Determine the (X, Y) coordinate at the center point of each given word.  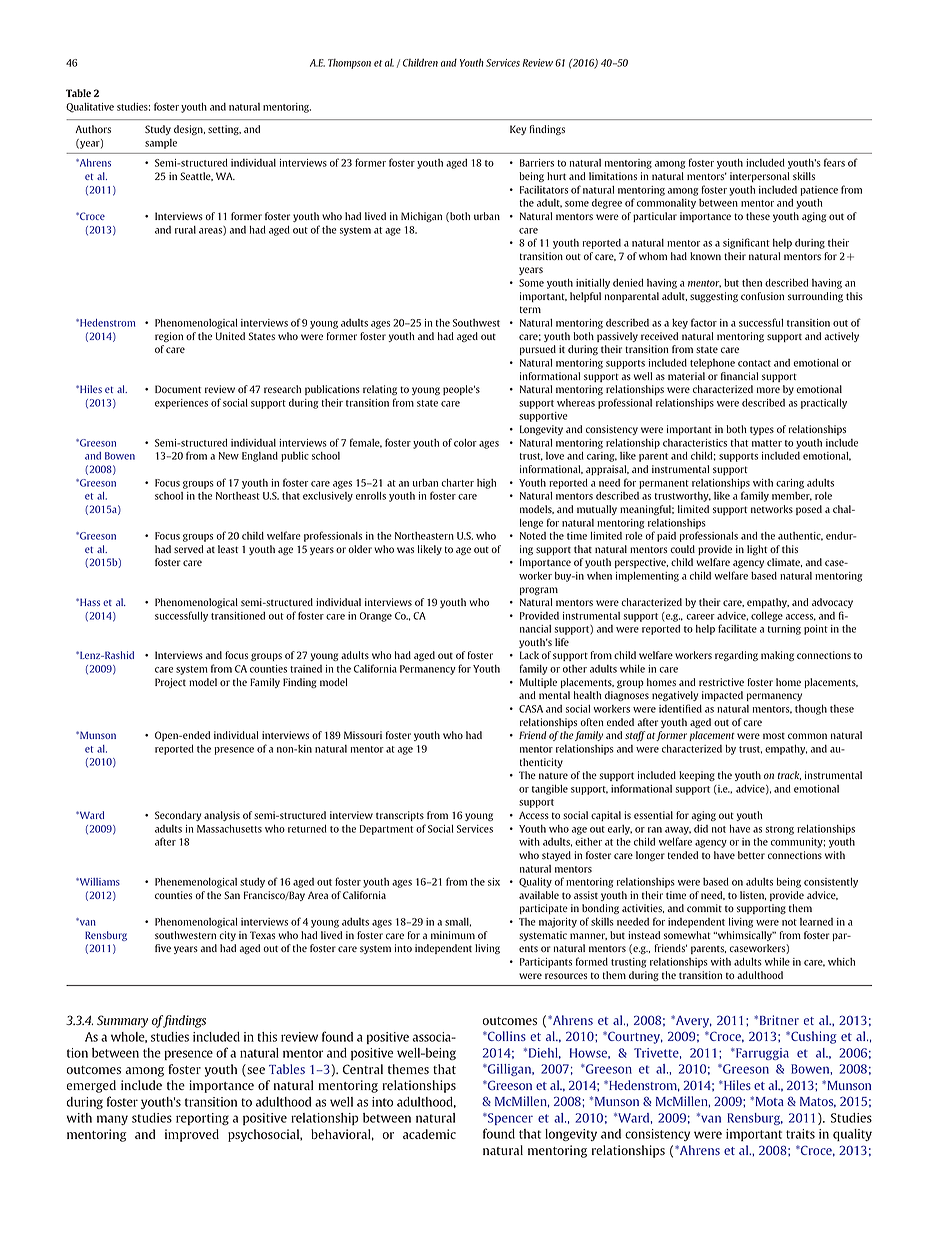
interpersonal (759, 177)
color (465, 443)
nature (553, 776)
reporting (202, 1119)
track (789, 775)
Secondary (178, 816)
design (189, 130)
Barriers (537, 163)
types (762, 430)
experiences (181, 404)
